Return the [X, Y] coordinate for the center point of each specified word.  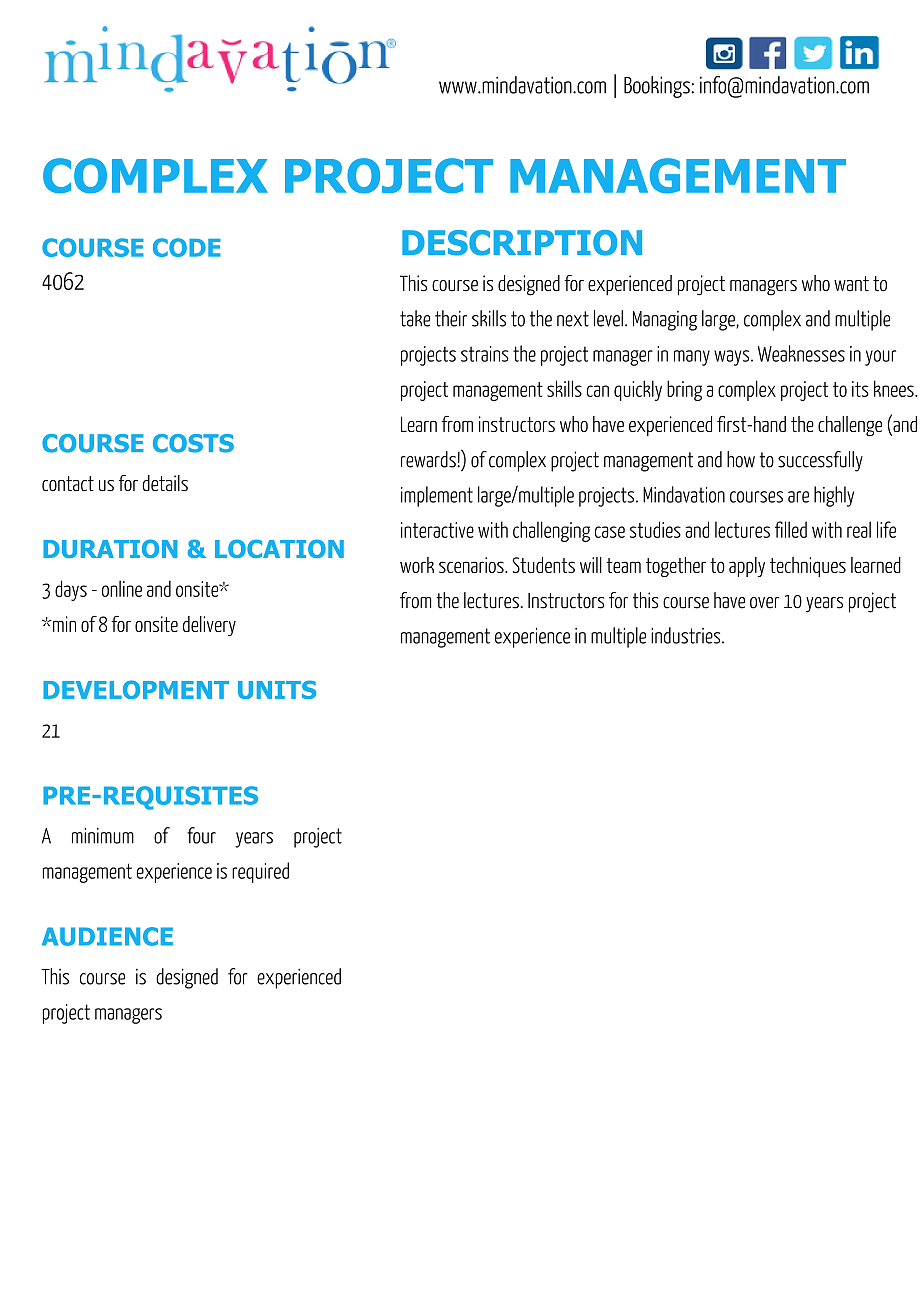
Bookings [657, 87]
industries [687, 635]
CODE [187, 247]
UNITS [277, 689]
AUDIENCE [107, 936]
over [764, 603]
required [260, 872]
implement [437, 496]
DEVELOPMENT [136, 689]
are [798, 497]
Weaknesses [801, 353]
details [165, 483]
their [451, 318]
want [851, 283]
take [415, 318]
